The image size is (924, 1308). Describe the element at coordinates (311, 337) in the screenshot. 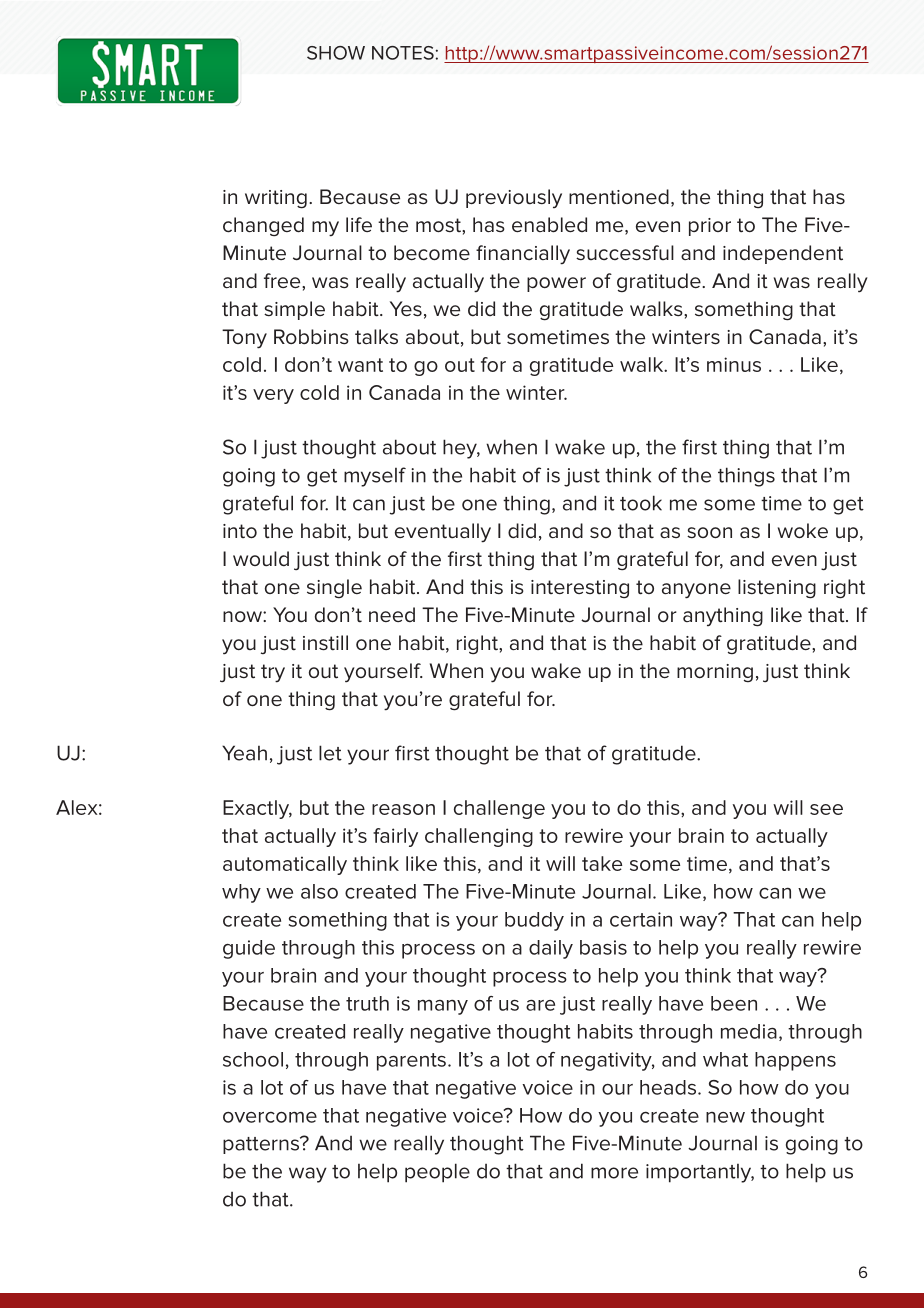

I see `Robbins` at that location.
